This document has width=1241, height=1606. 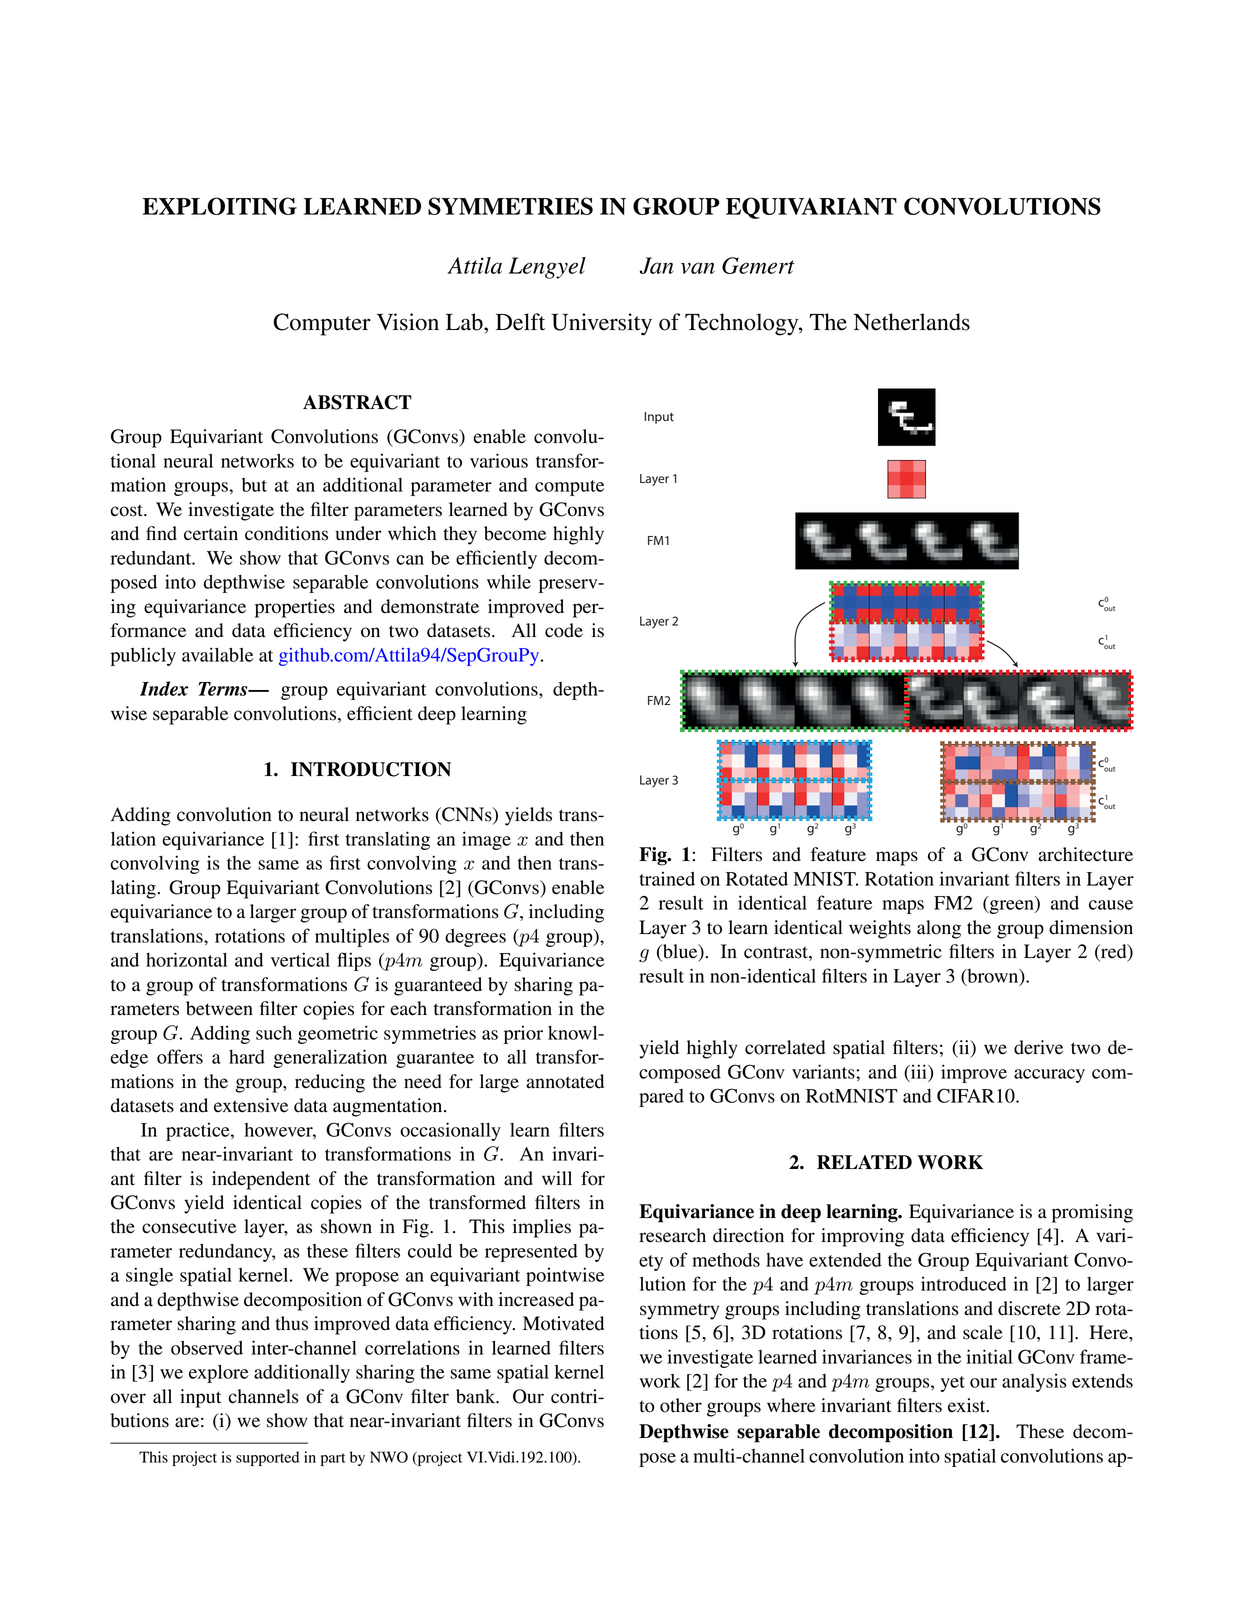 What do you see at coordinates (912, 322) in the document?
I see `Netherlands` at bounding box center [912, 322].
